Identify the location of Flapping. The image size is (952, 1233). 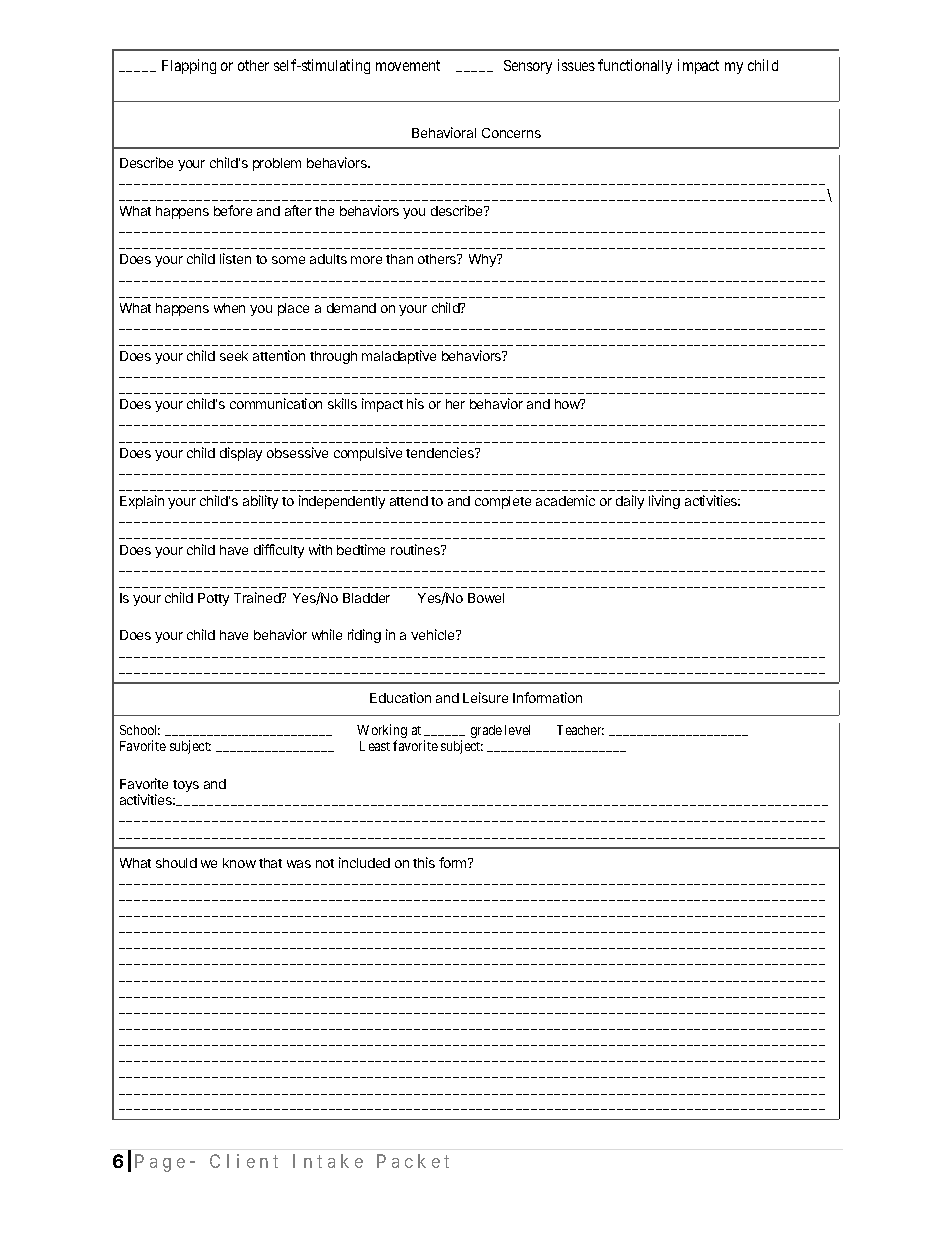
(189, 66).
